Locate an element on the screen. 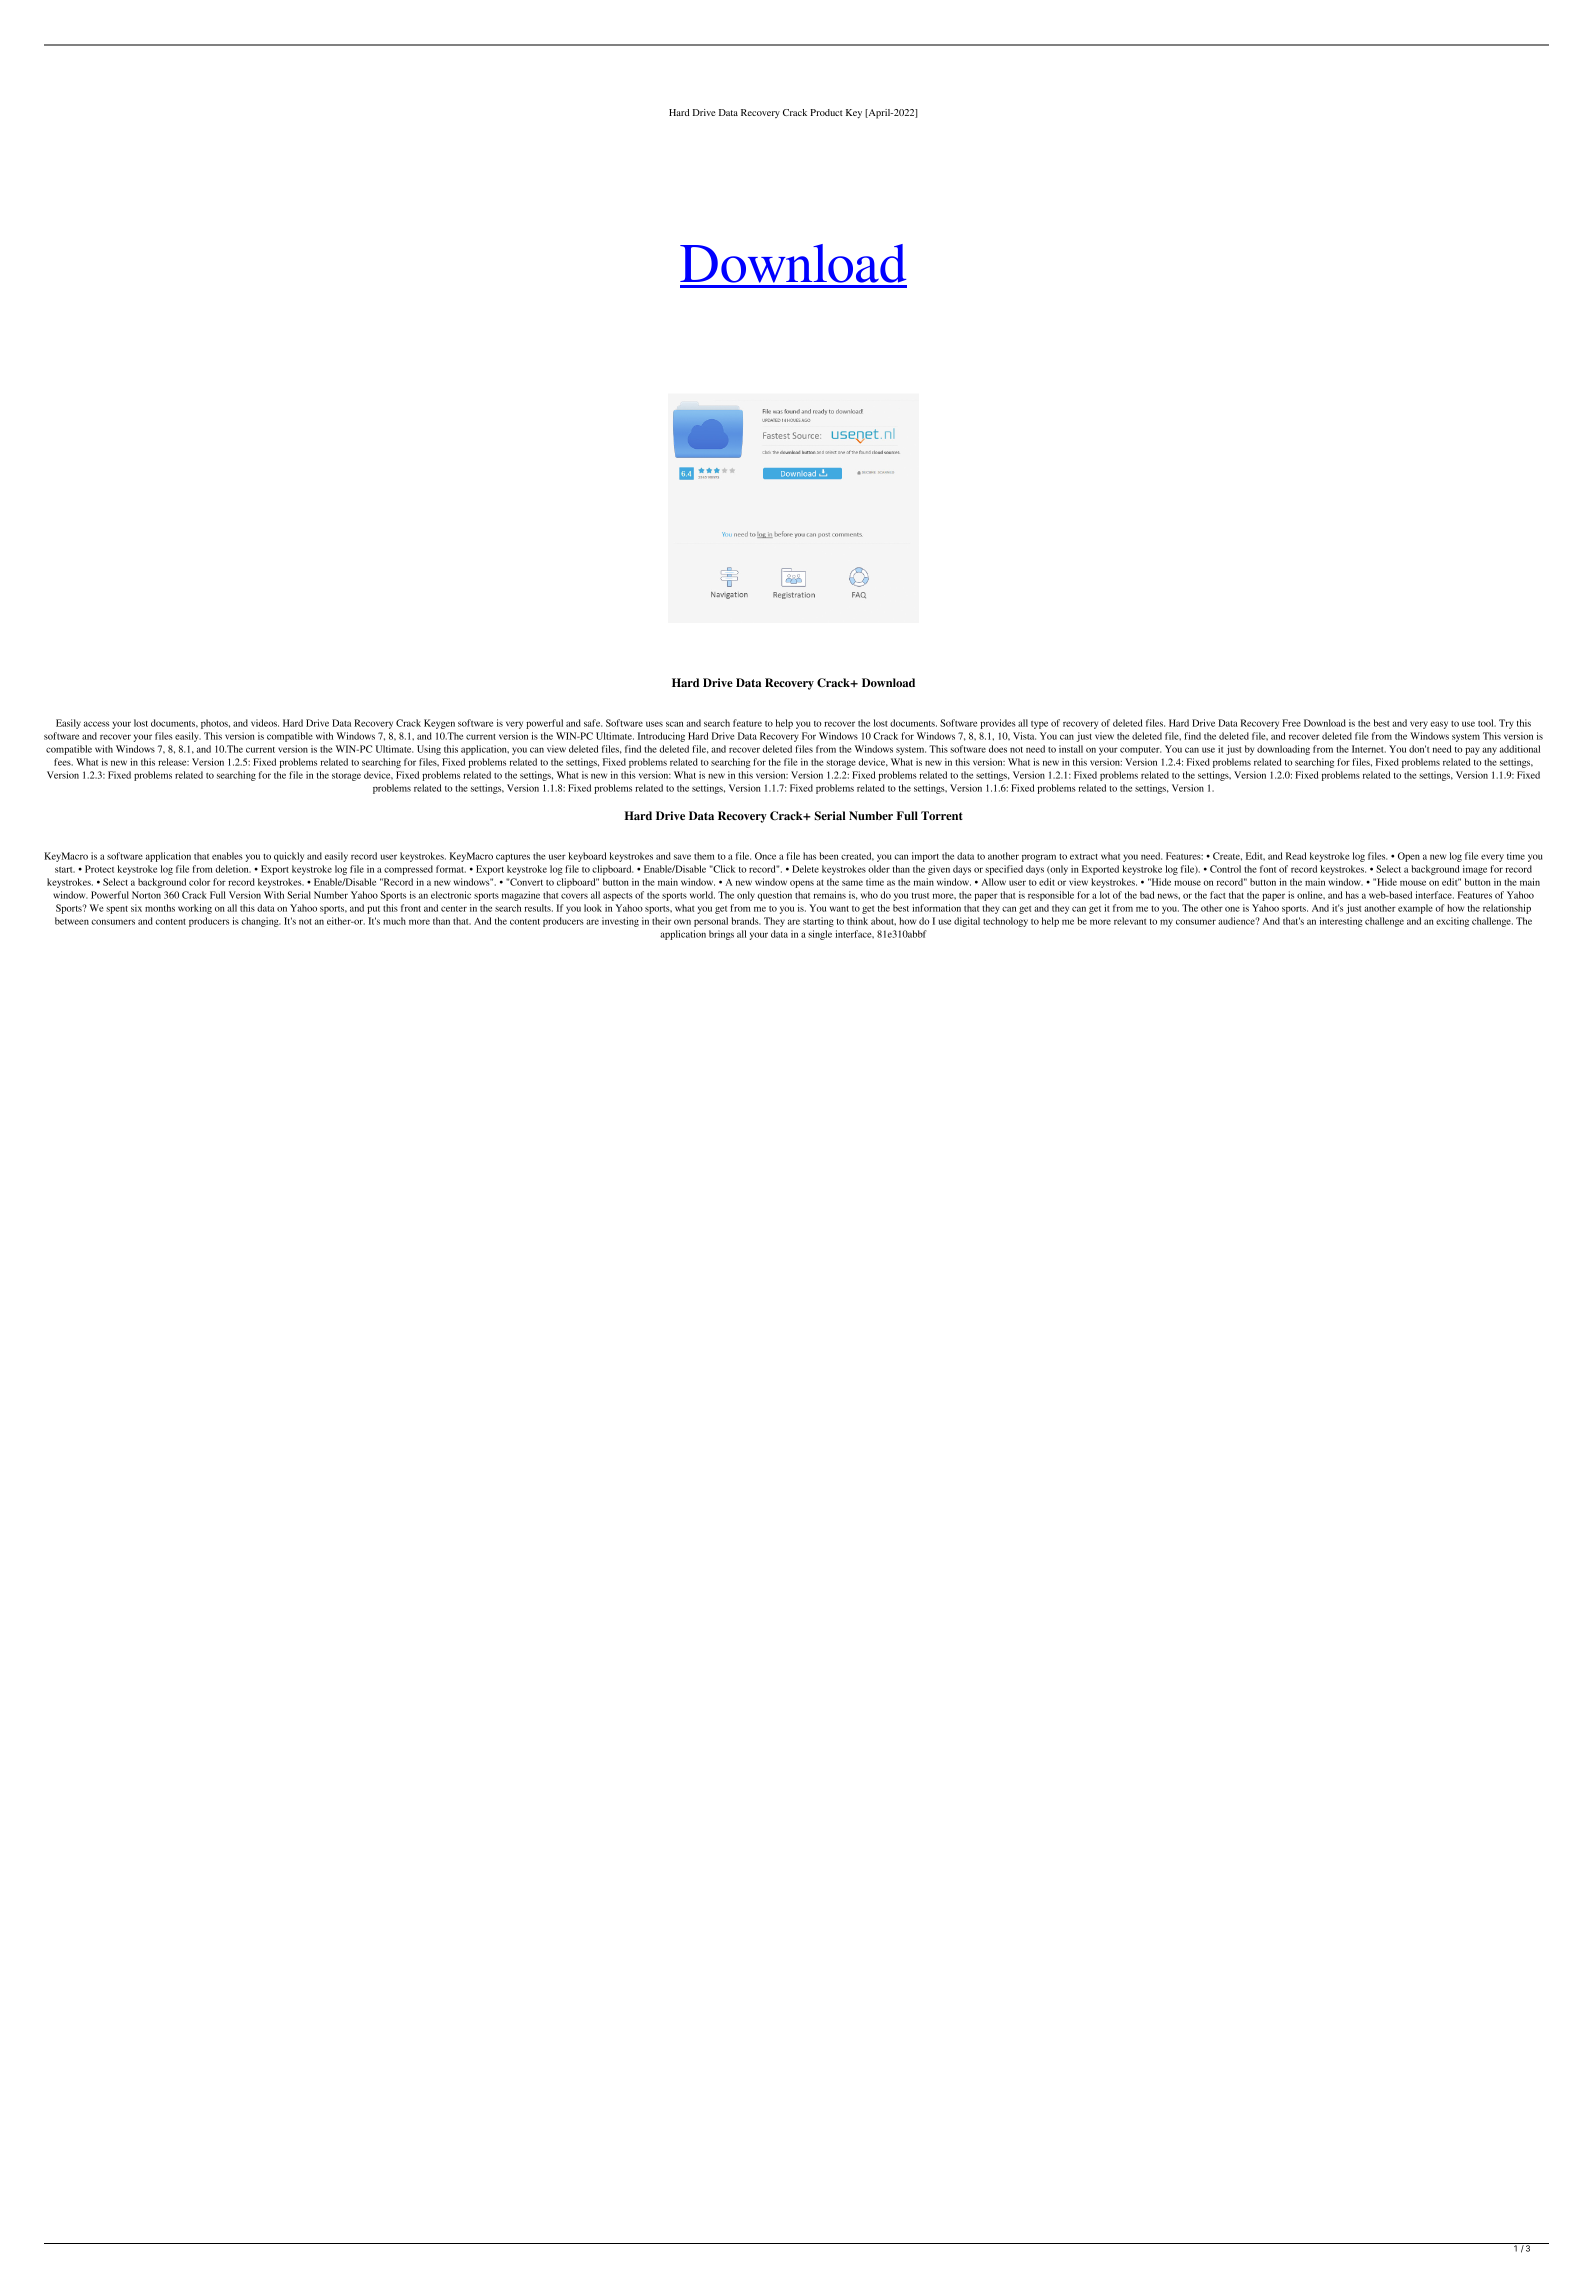 This screenshot has height=2273, width=1593. scan is located at coordinates (674, 724).
